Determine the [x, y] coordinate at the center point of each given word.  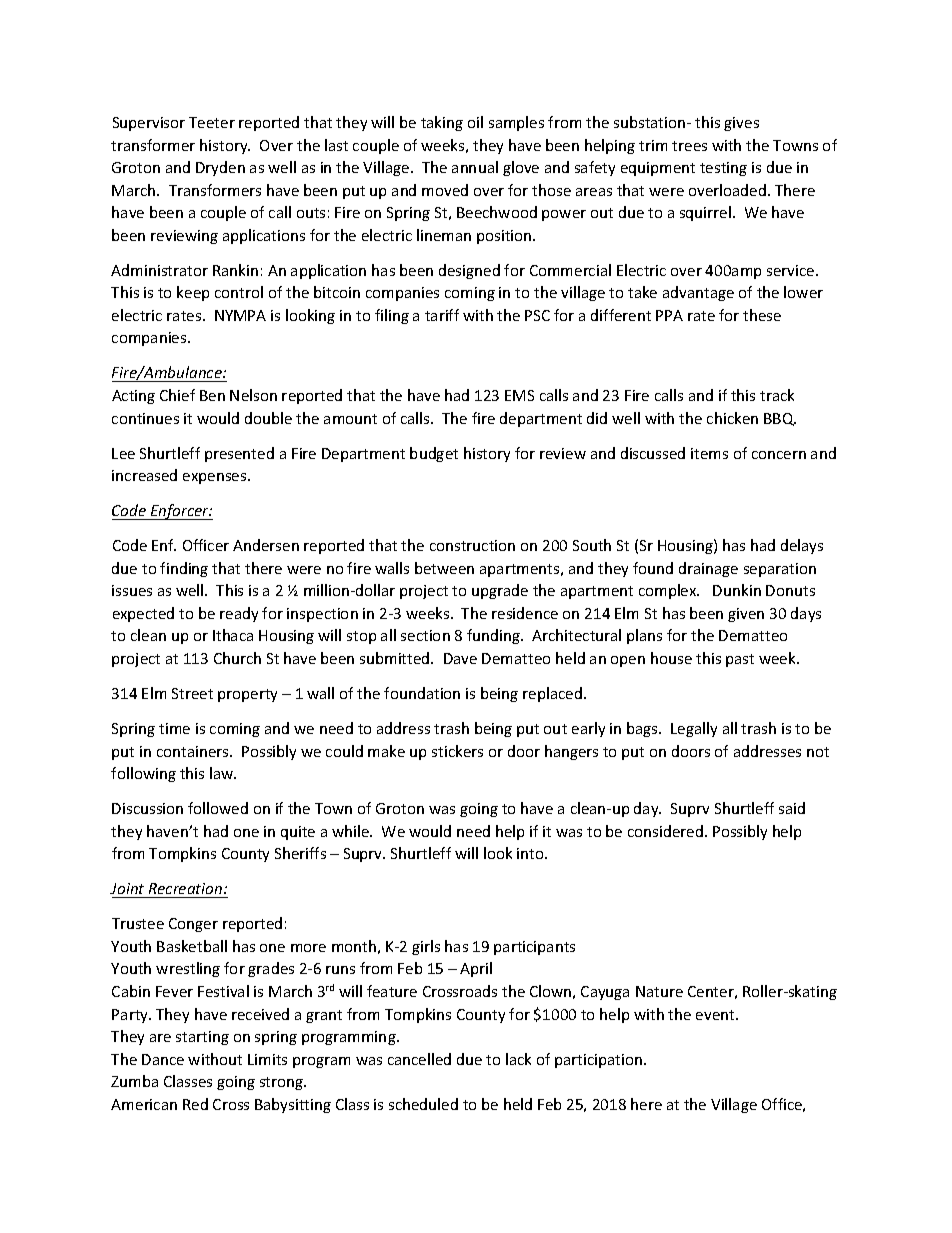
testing [723, 169]
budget [434, 454]
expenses [216, 478]
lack [518, 1059]
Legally [694, 729]
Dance [163, 1059]
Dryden [220, 168]
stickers [457, 751]
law [223, 773]
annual [475, 167]
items [709, 453]
